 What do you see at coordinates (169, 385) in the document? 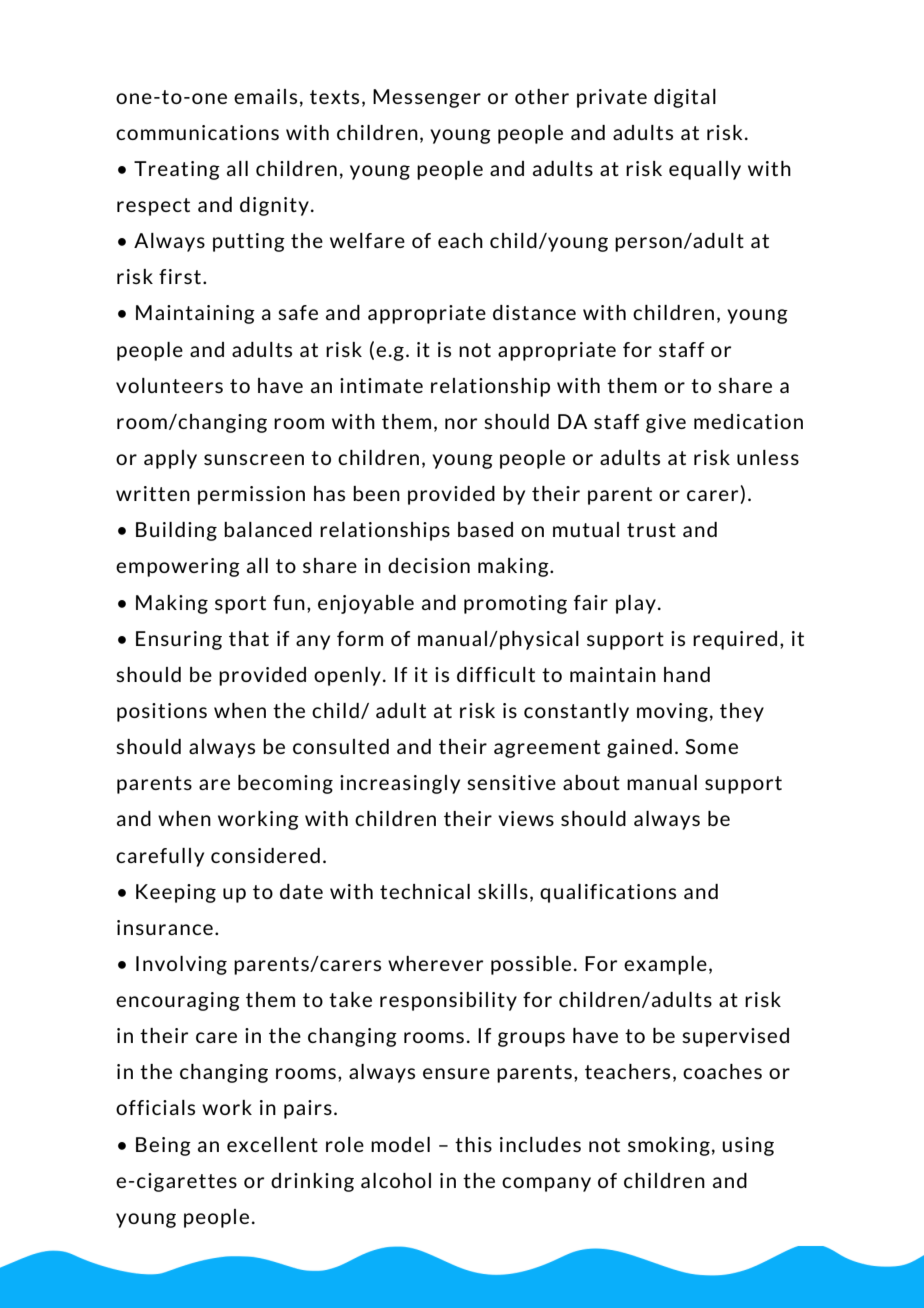
I see `volunteers` at bounding box center [169, 385].
